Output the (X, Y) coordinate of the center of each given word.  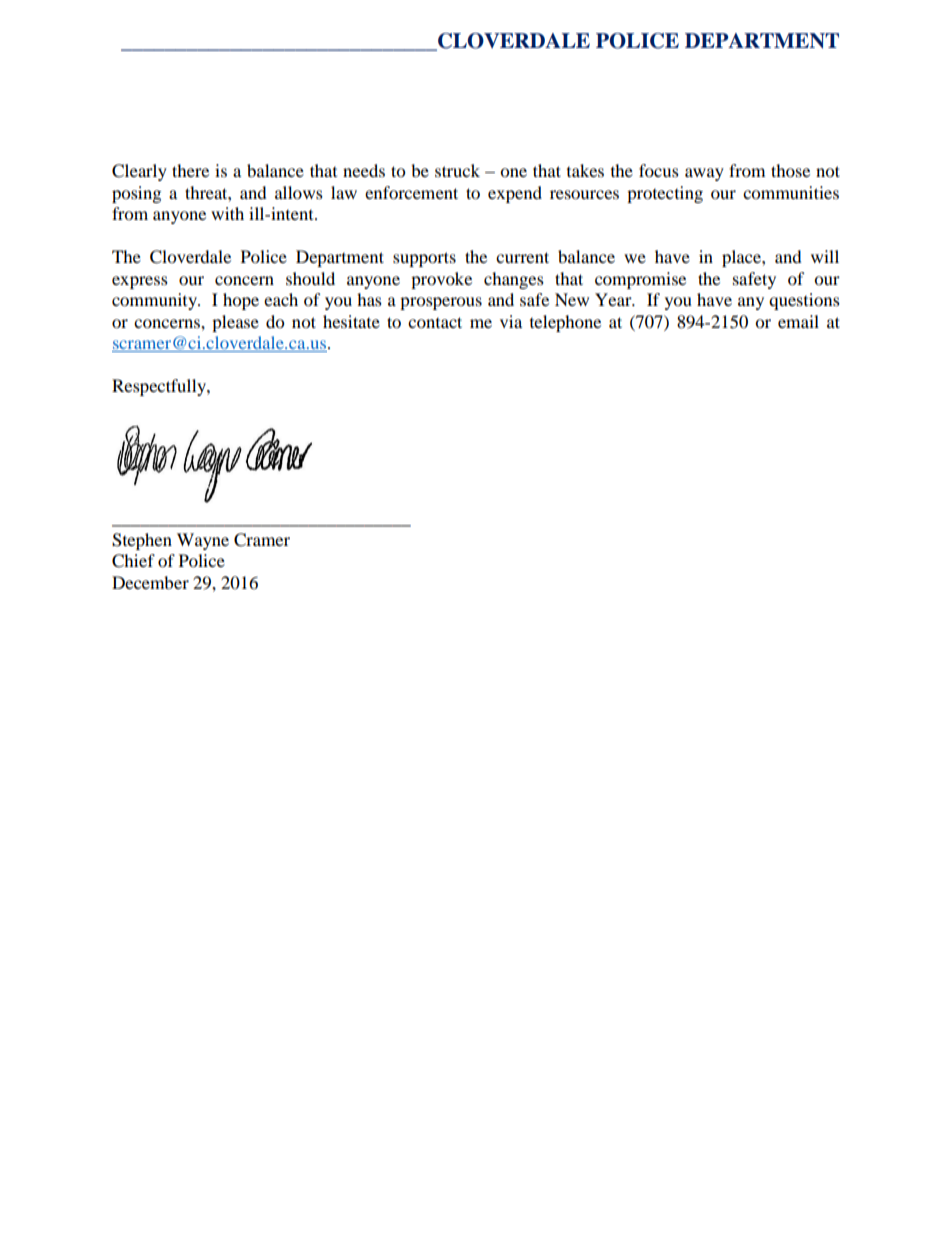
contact (435, 322)
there (190, 170)
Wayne (203, 541)
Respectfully (160, 387)
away (704, 174)
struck (457, 170)
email (798, 321)
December (150, 582)
